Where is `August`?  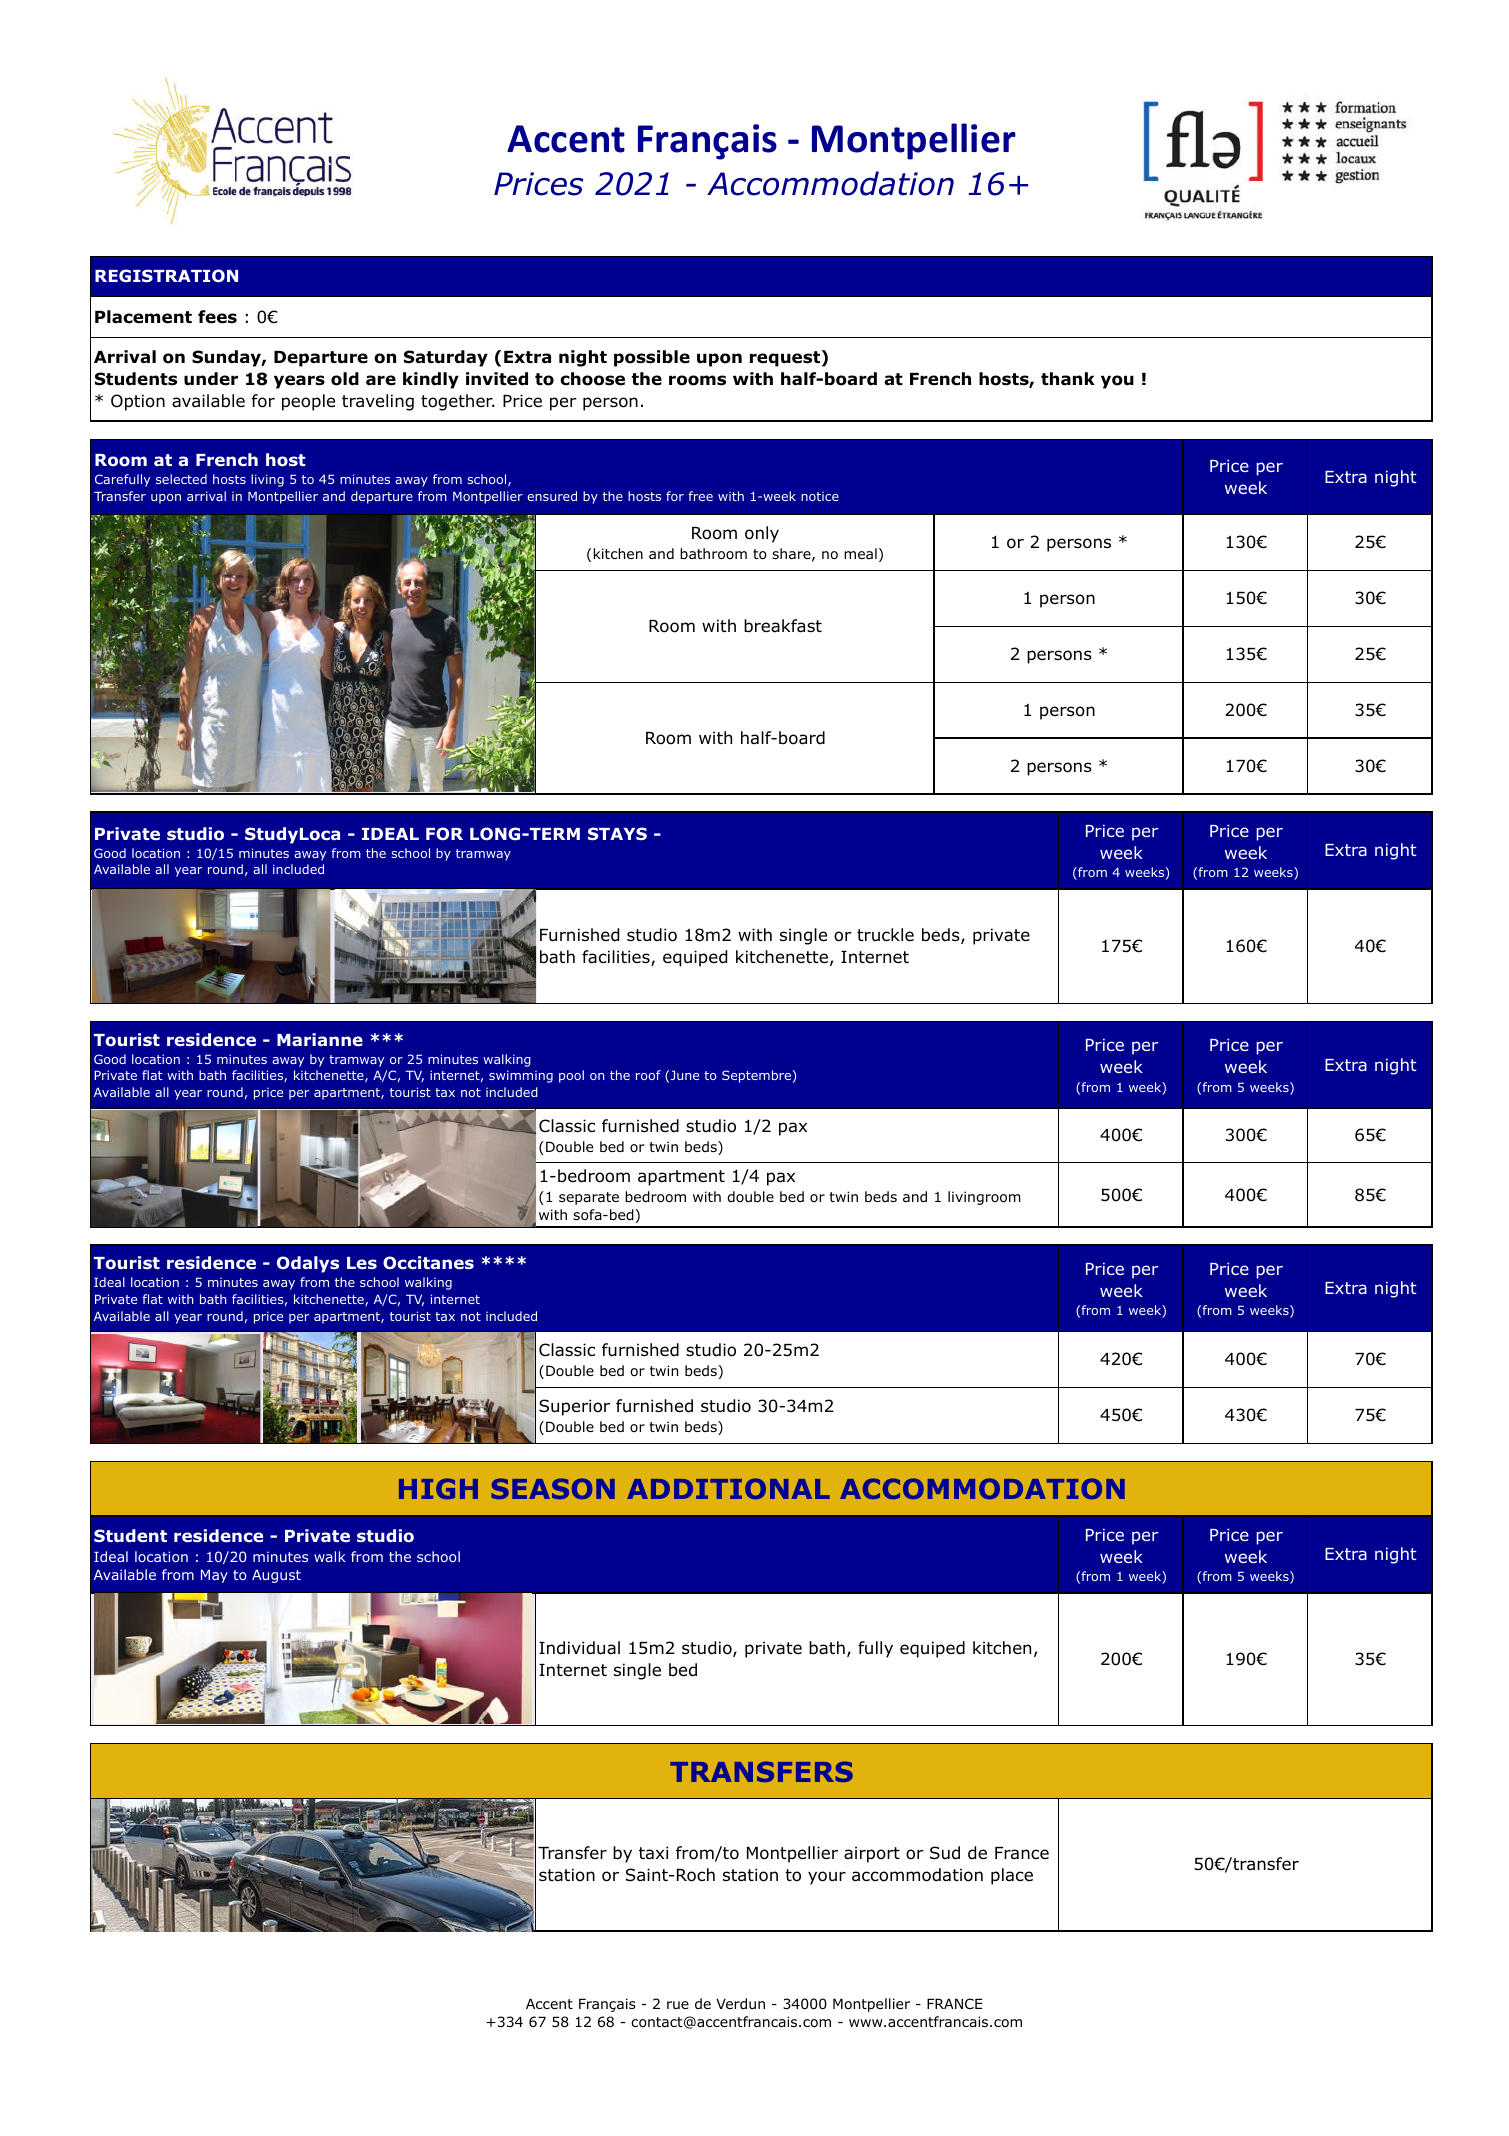 August is located at coordinates (276, 1576).
